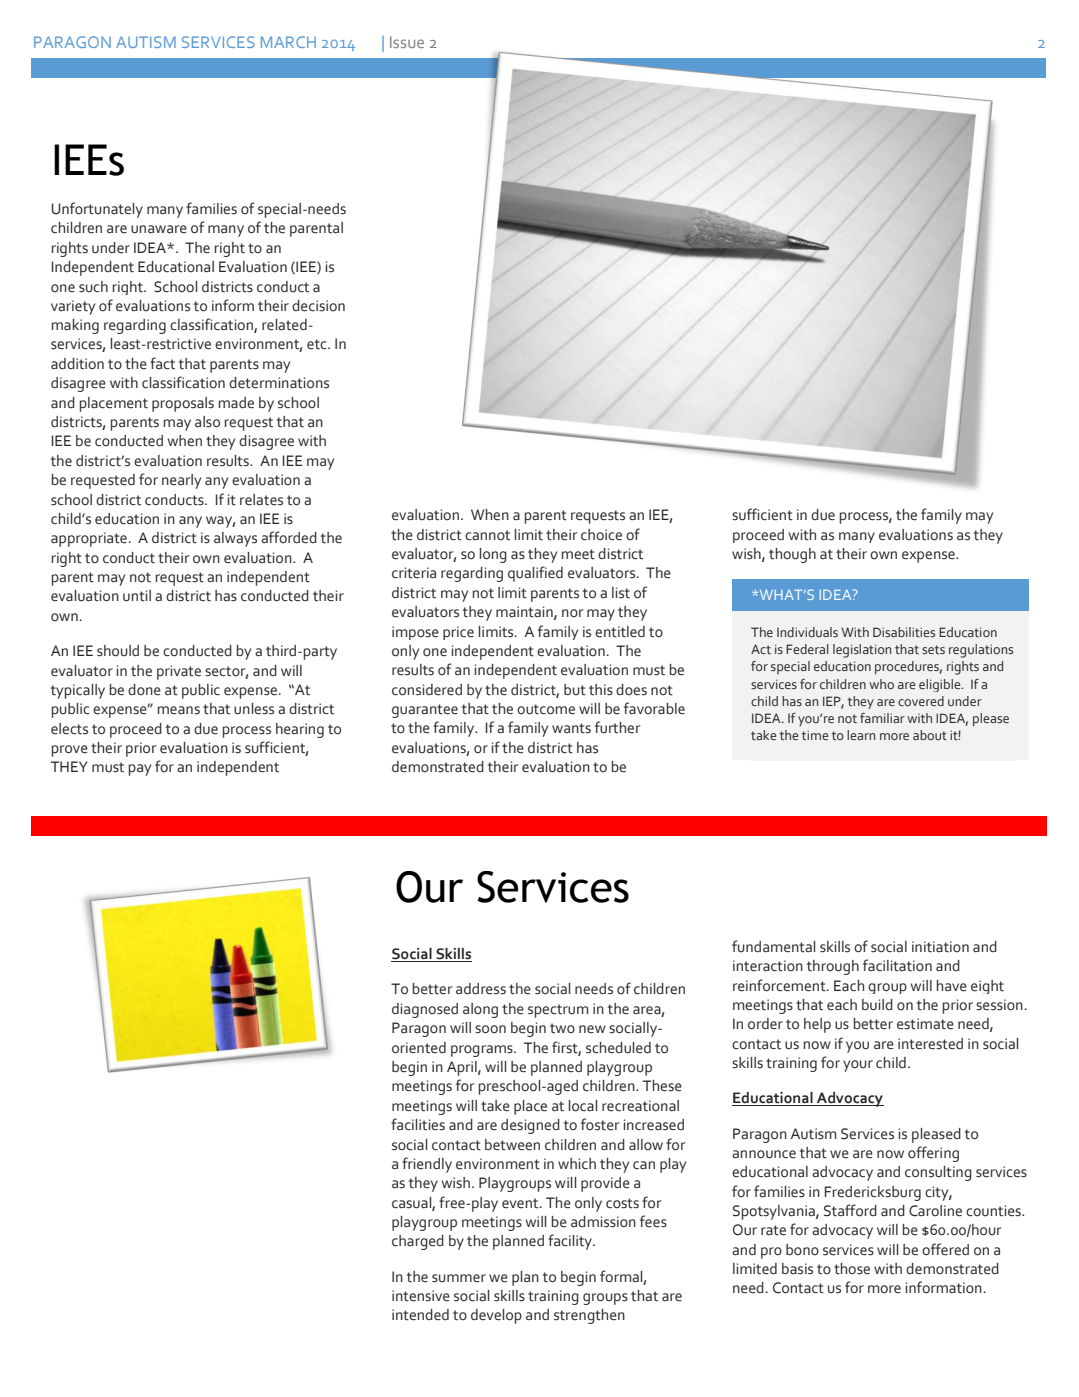 This page has width=1079, height=1397. Describe the element at coordinates (481, 989) in the page. I see `address` at that location.
